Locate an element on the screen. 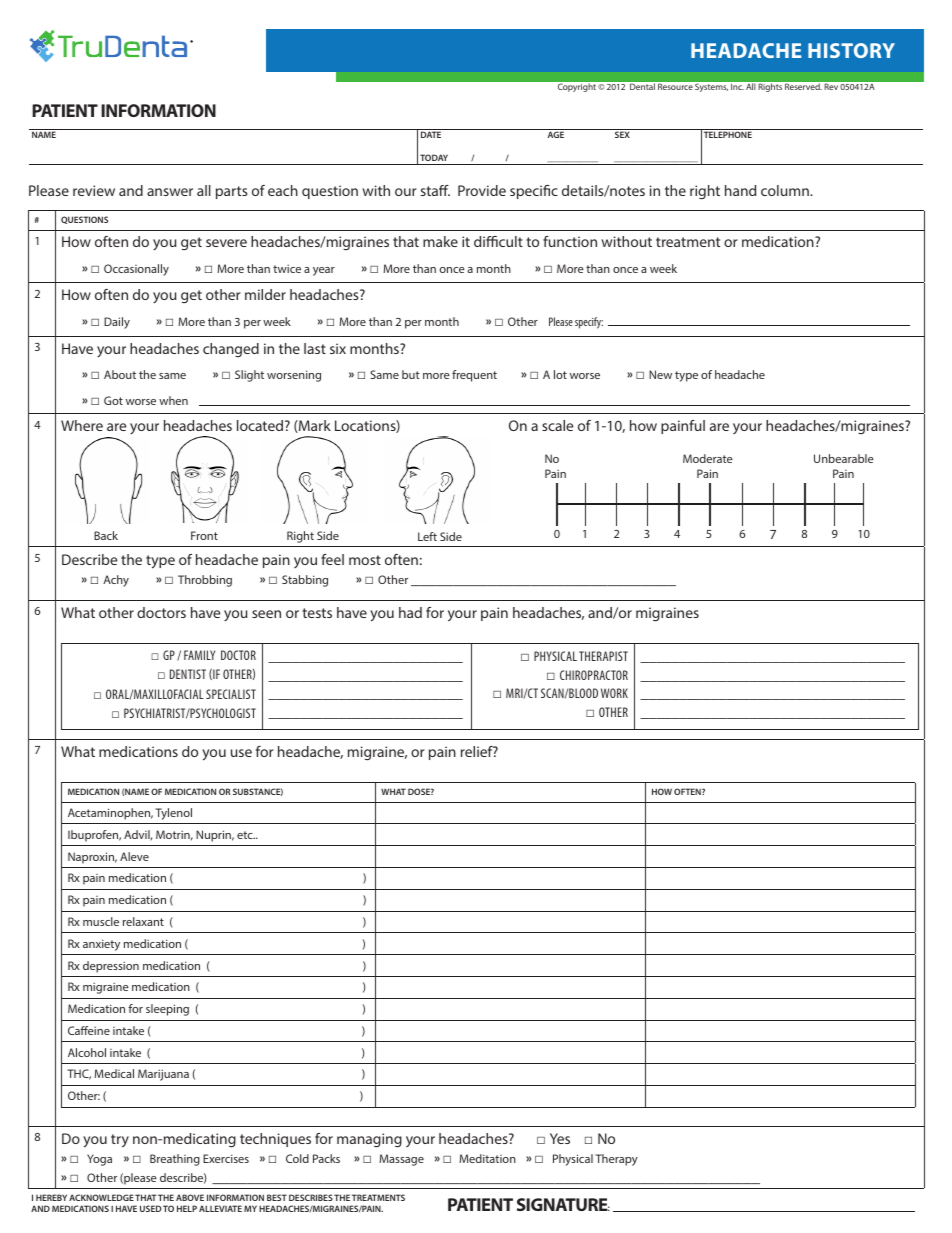 The width and height of the screenshot is (952, 1233). answer is located at coordinates (170, 192).
